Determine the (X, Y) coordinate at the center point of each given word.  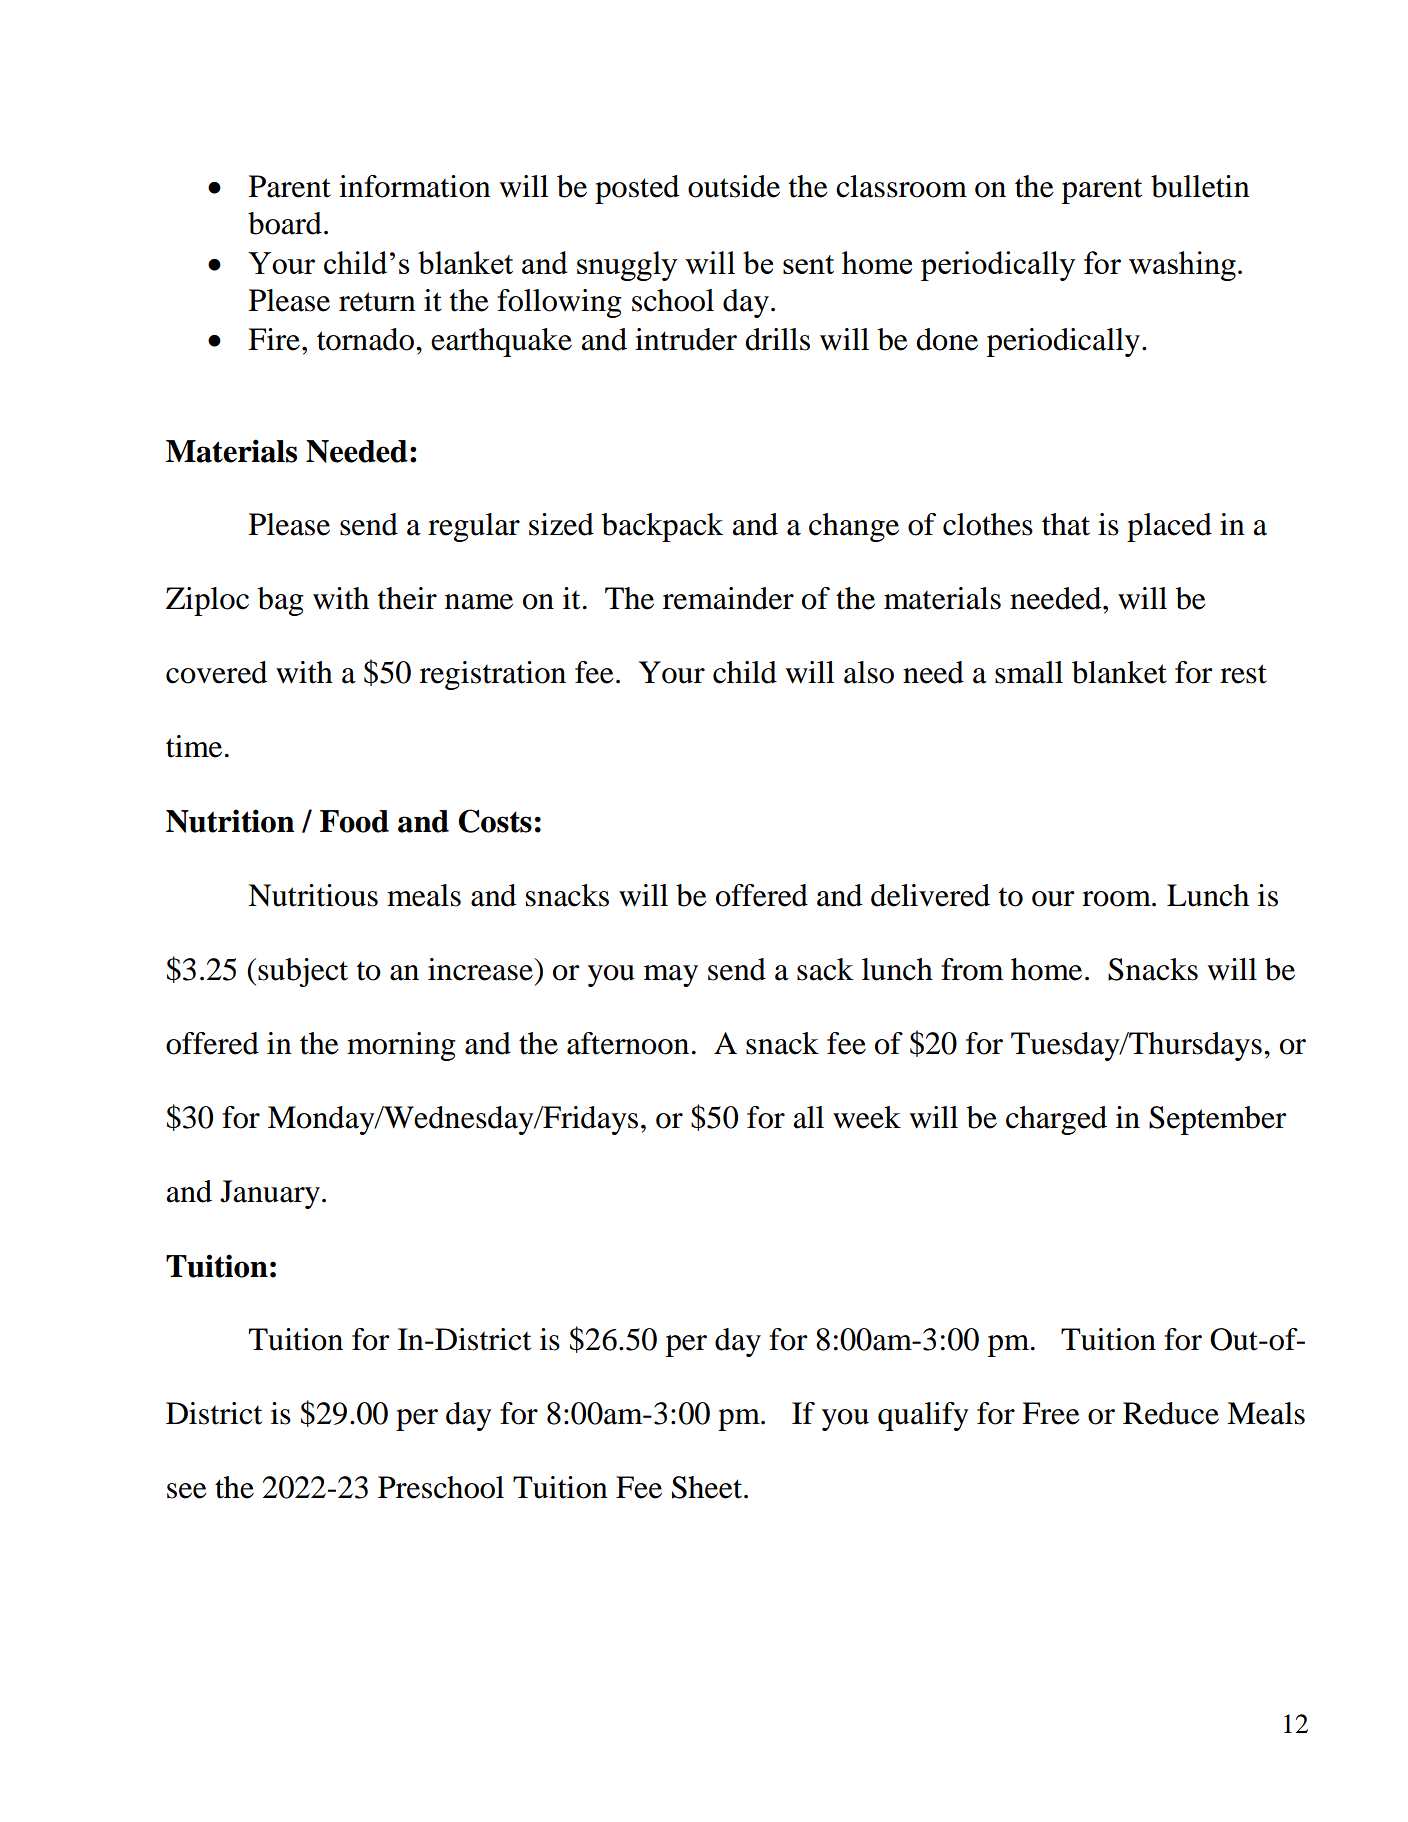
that (1066, 524)
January (270, 1194)
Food (354, 821)
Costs (495, 821)
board (285, 223)
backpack (663, 527)
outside (734, 186)
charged (1056, 1120)
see (187, 1491)
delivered (930, 895)
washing (1182, 266)
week (867, 1117)
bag (281, 601)
